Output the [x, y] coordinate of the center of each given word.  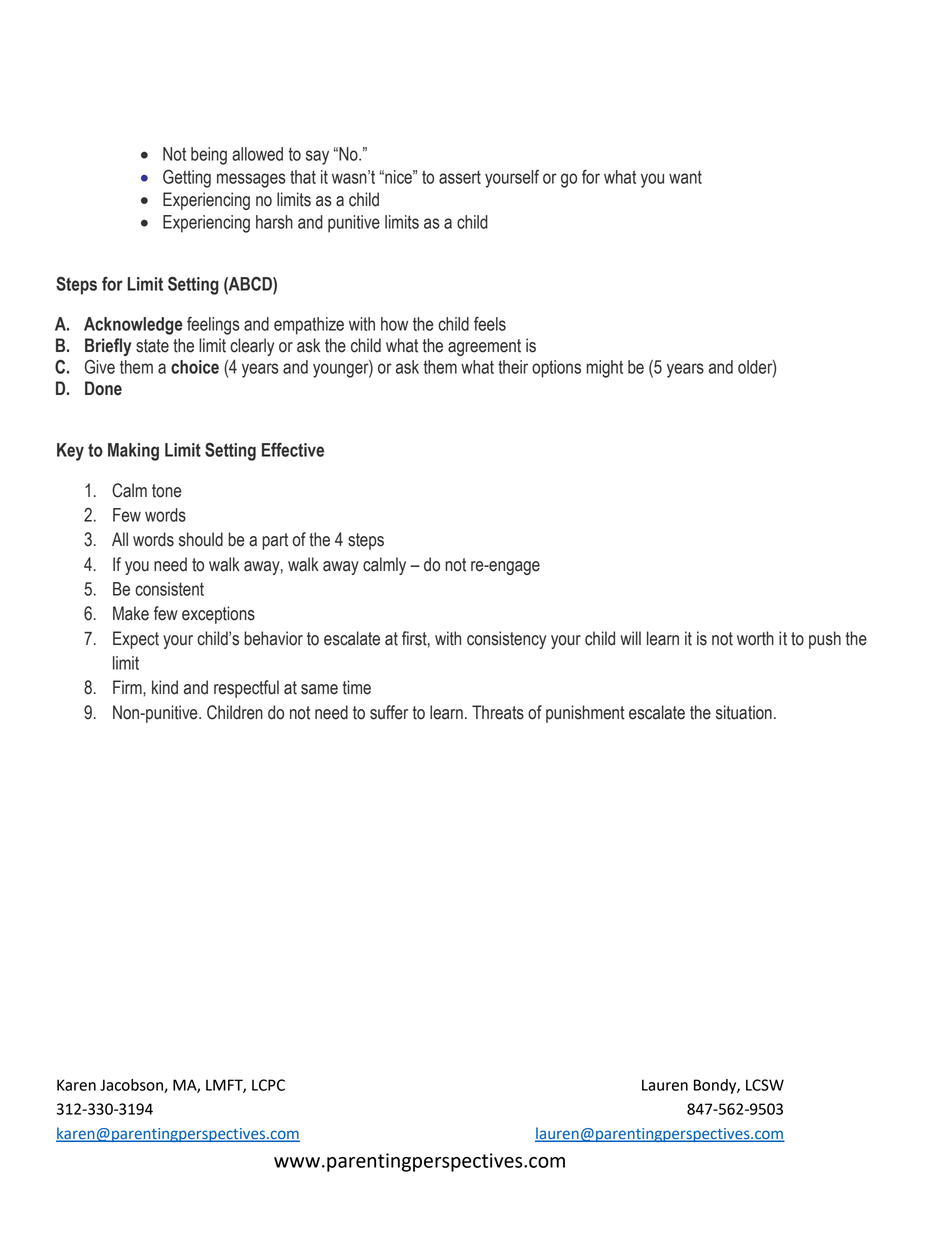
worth [755, 638]
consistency [506, 640]
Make [131, 613]
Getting [187, 178]
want [685, 177]
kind [165, 687]
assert [460, 177]
